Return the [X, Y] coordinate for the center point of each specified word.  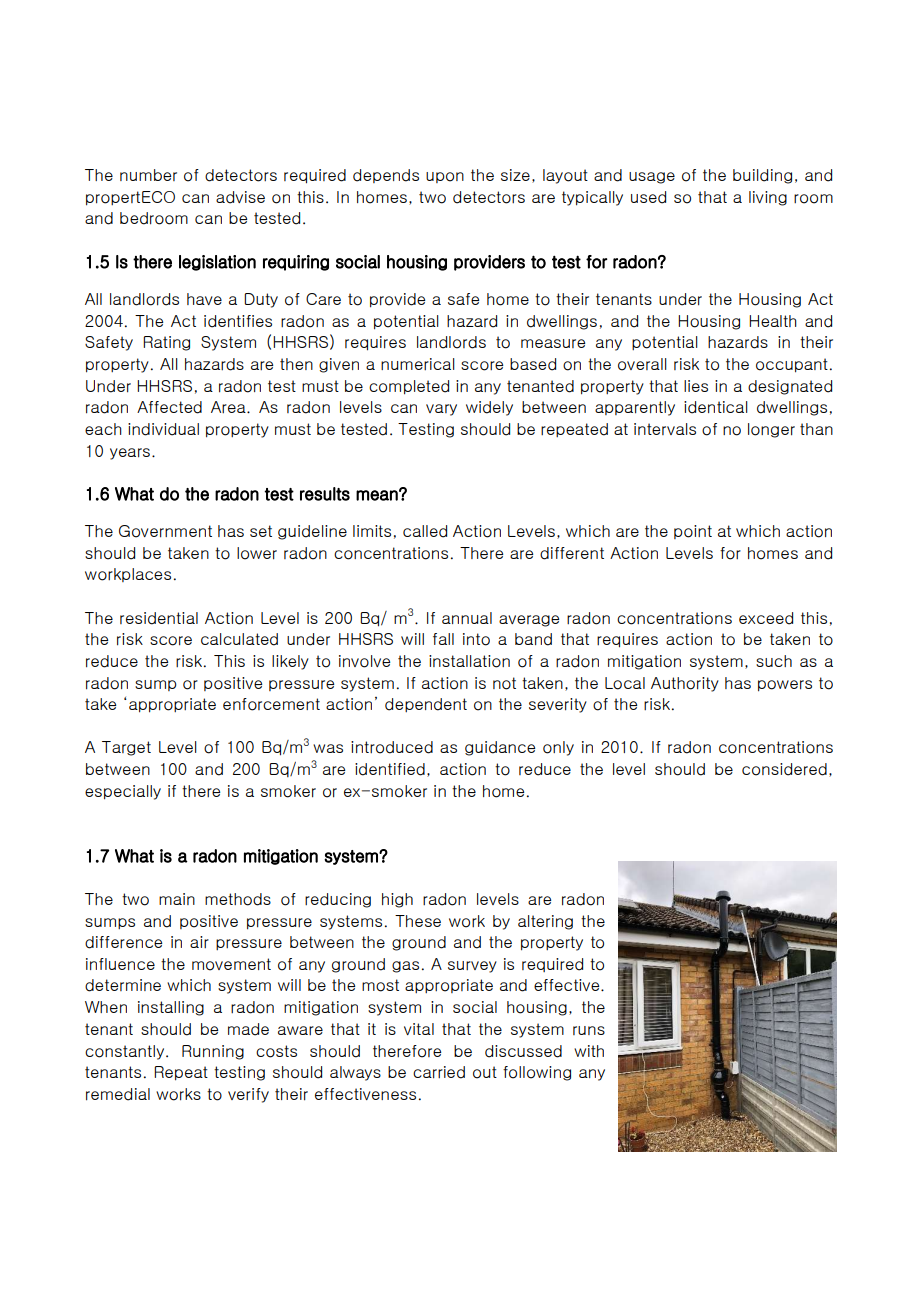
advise [240, 197]
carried [439, 1072]
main [177, 899]
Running [213, 1052]
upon [445, 177]
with [589, 1051]
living [768, 198]
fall [443, 639]
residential [159, 618]
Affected [169, 407]
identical [716, 407]
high [397, 900]
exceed [766, 618]
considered [784, 769]
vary [441, 410]
